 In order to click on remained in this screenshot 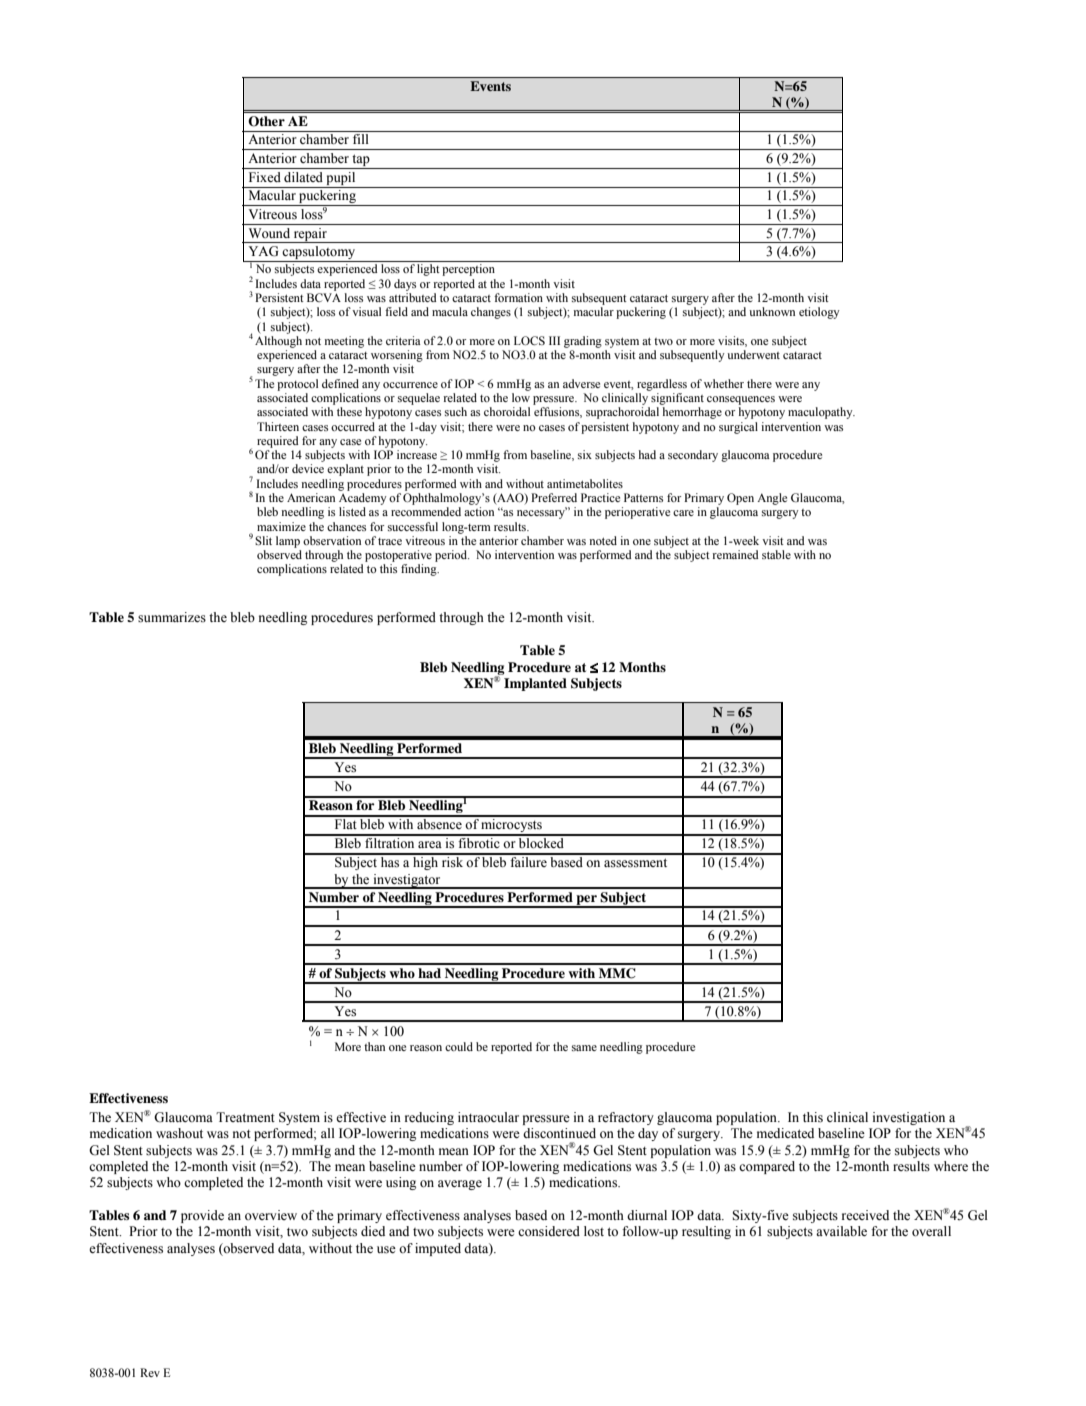, I will do `click(736, 554)`.
